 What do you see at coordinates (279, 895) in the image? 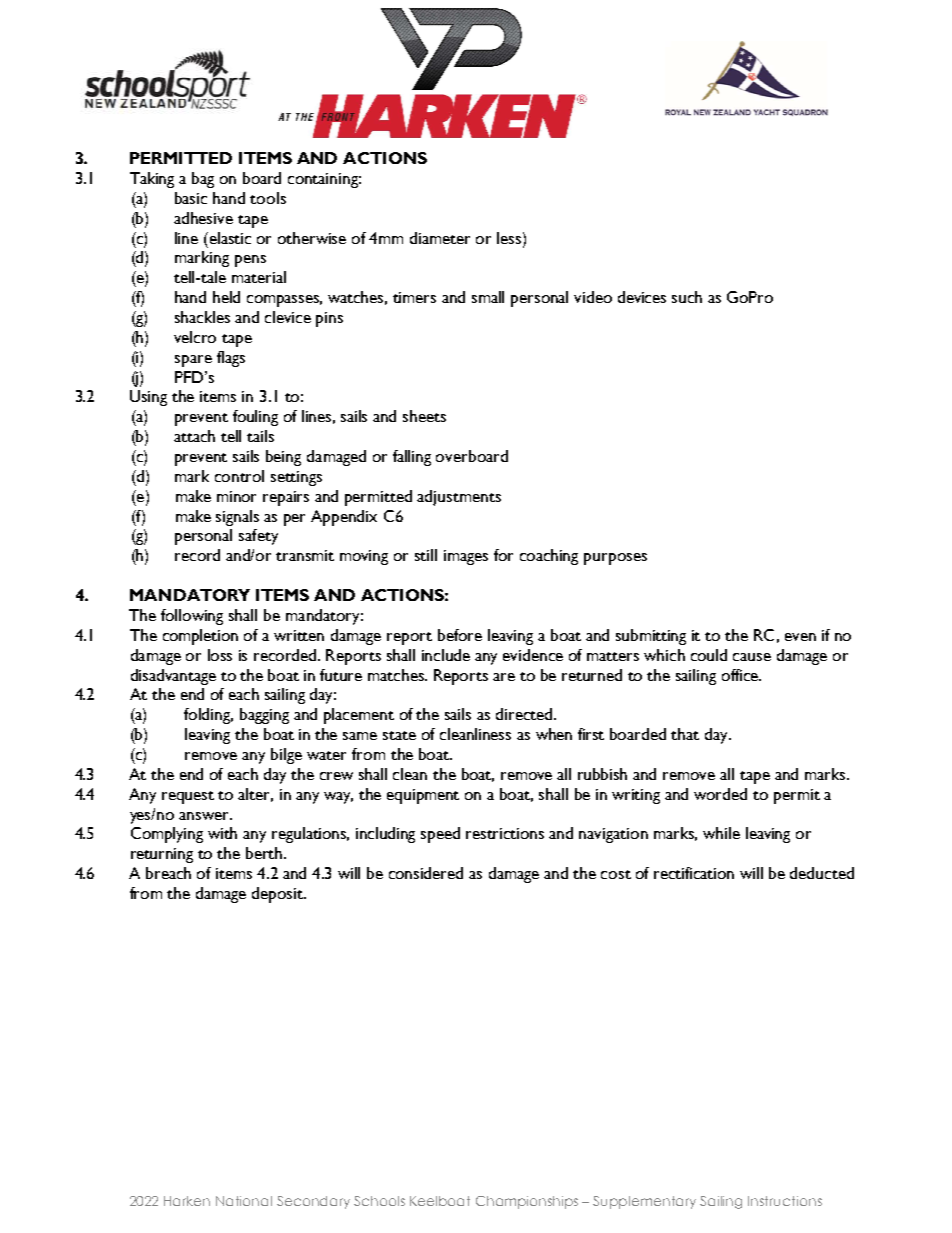
I see `deposit` at bounding box center [279, 895].
